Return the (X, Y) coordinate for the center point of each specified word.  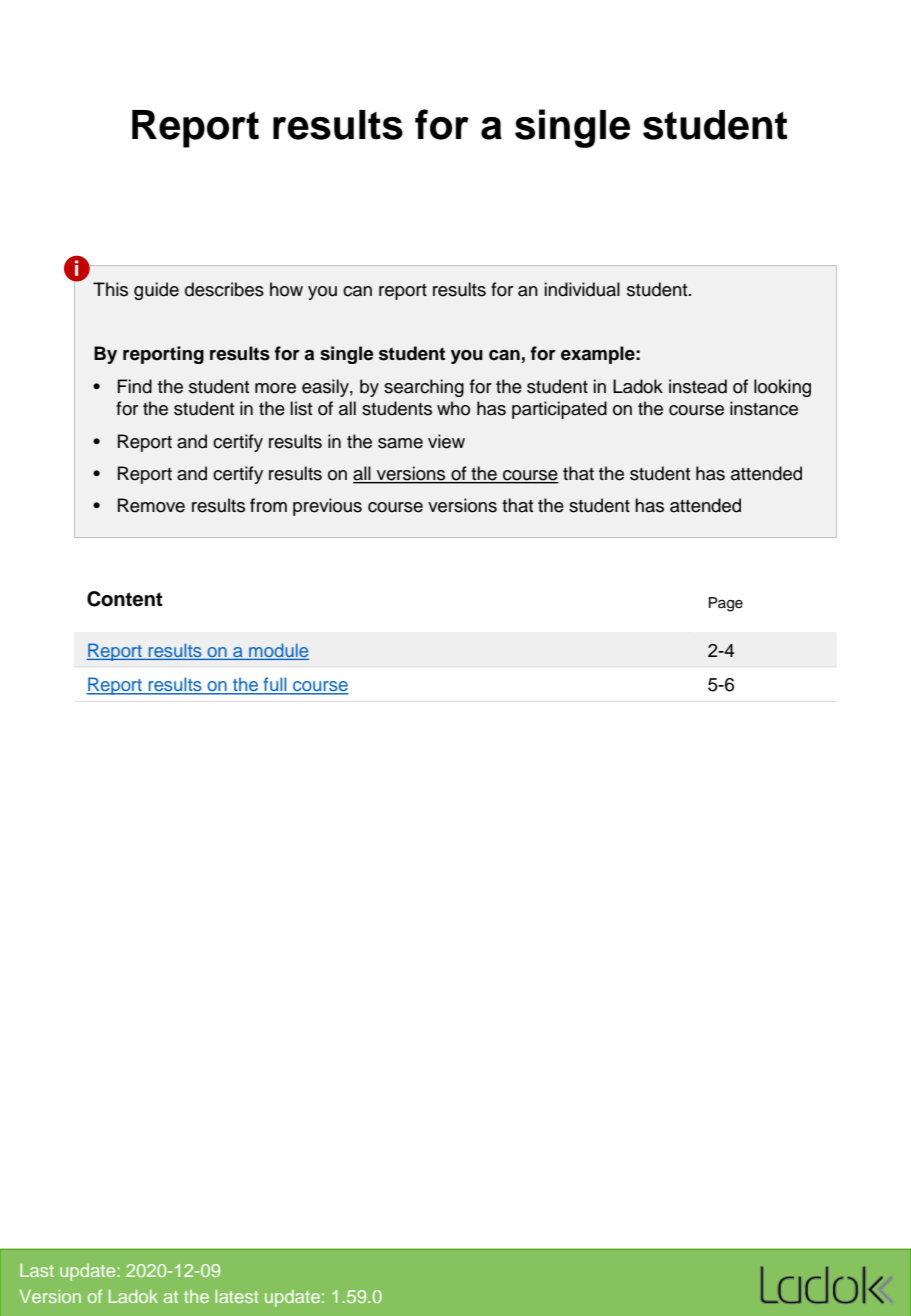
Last (37, 1270)
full (275, 685)
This (110, 289)
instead (698, 386)
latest (236, 1296)
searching (424, 388)
